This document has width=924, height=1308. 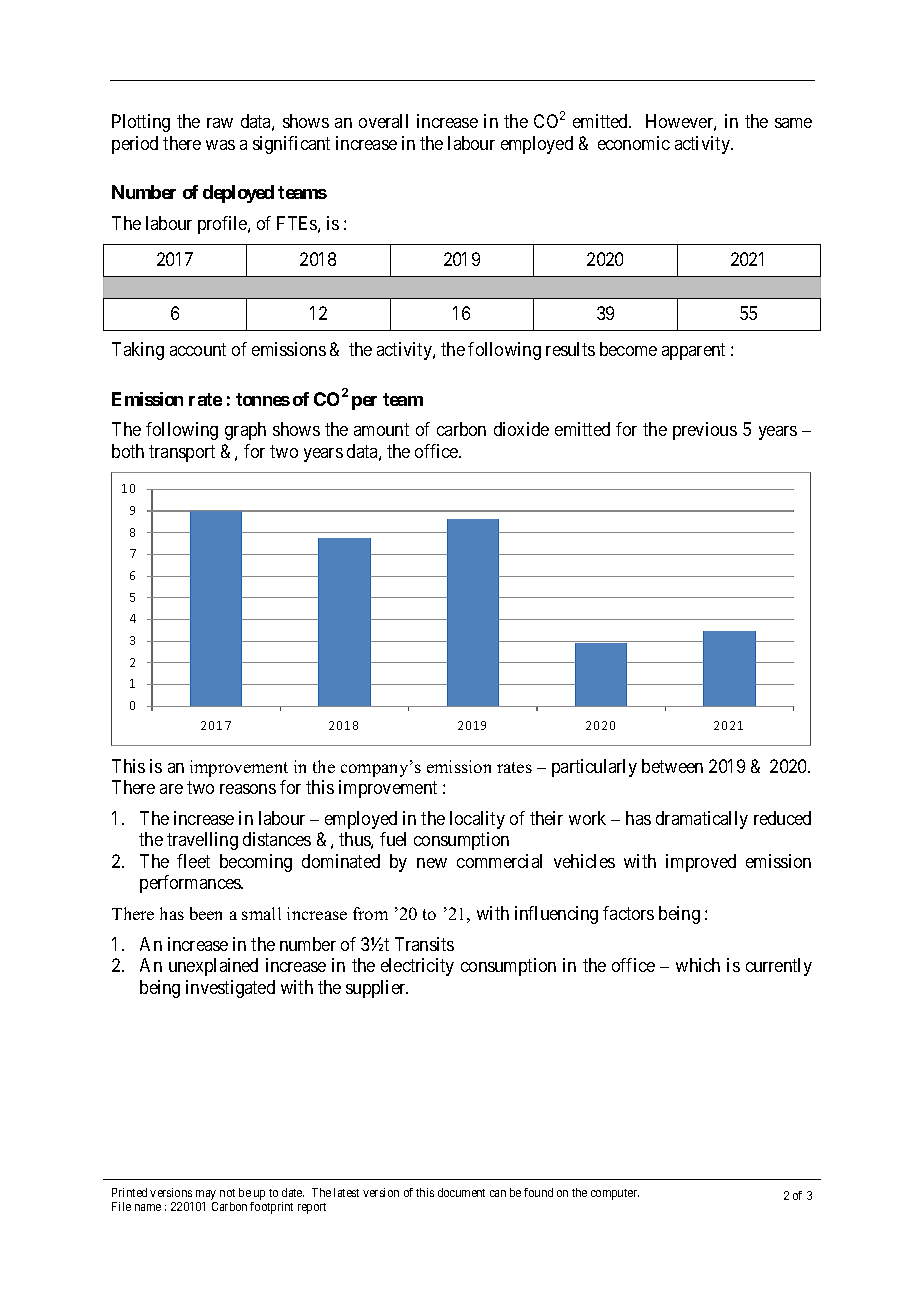 I want to click on apparent, so click(x=693, y=351).
